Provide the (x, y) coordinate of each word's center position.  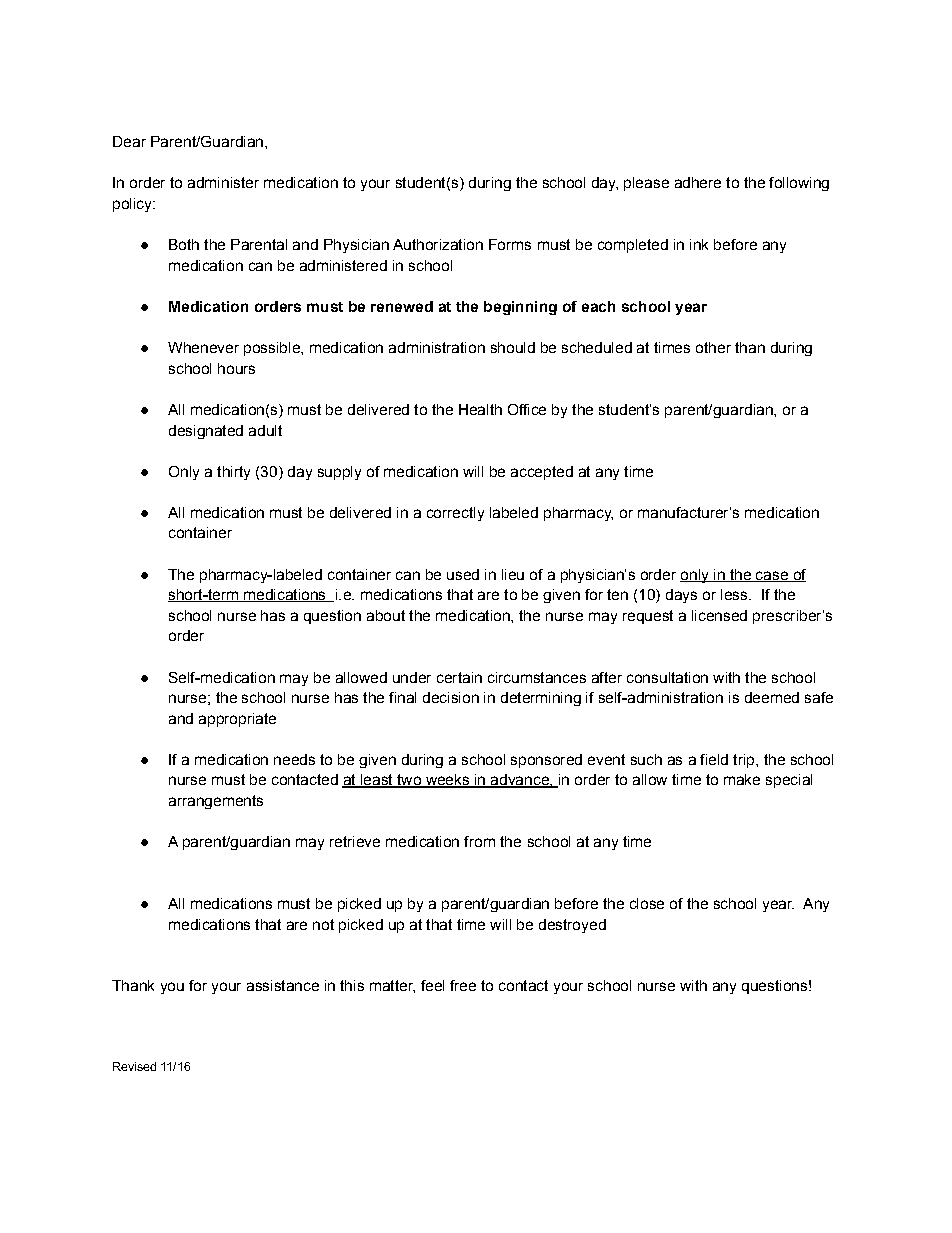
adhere (698, 182)
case (772, 576)
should (513, 347)
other (713, 347)
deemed (772, 697)
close (647, 903)
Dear (129, 141)
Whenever (203, 347)
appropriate (237, 720)
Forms (510, 244)
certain (459, 677)
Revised (134, 1066)
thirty (233, 473)
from (479, 841)
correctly (455, 514)
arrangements (216, 802)
